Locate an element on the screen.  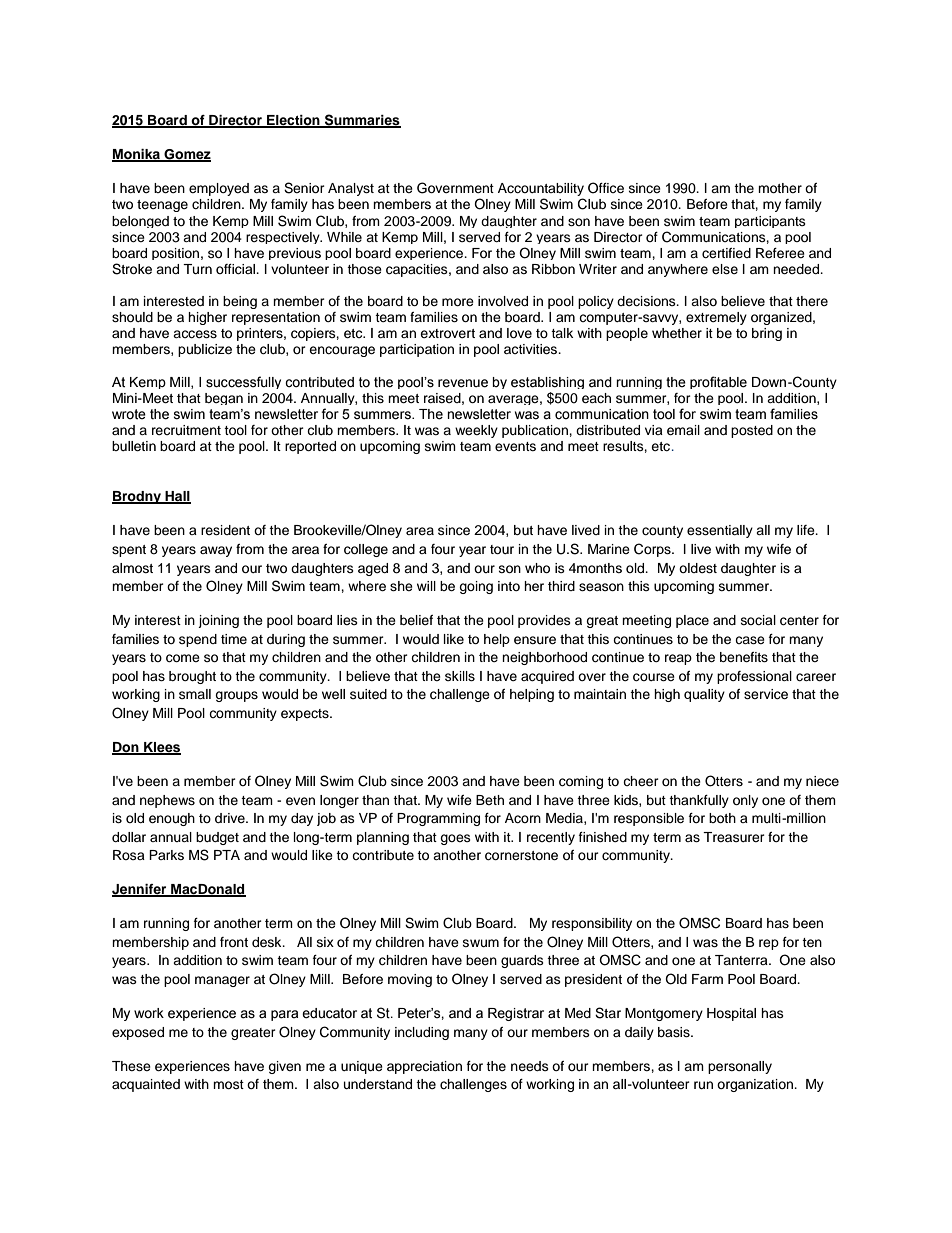
participants is located at coordinates (770, 222).
